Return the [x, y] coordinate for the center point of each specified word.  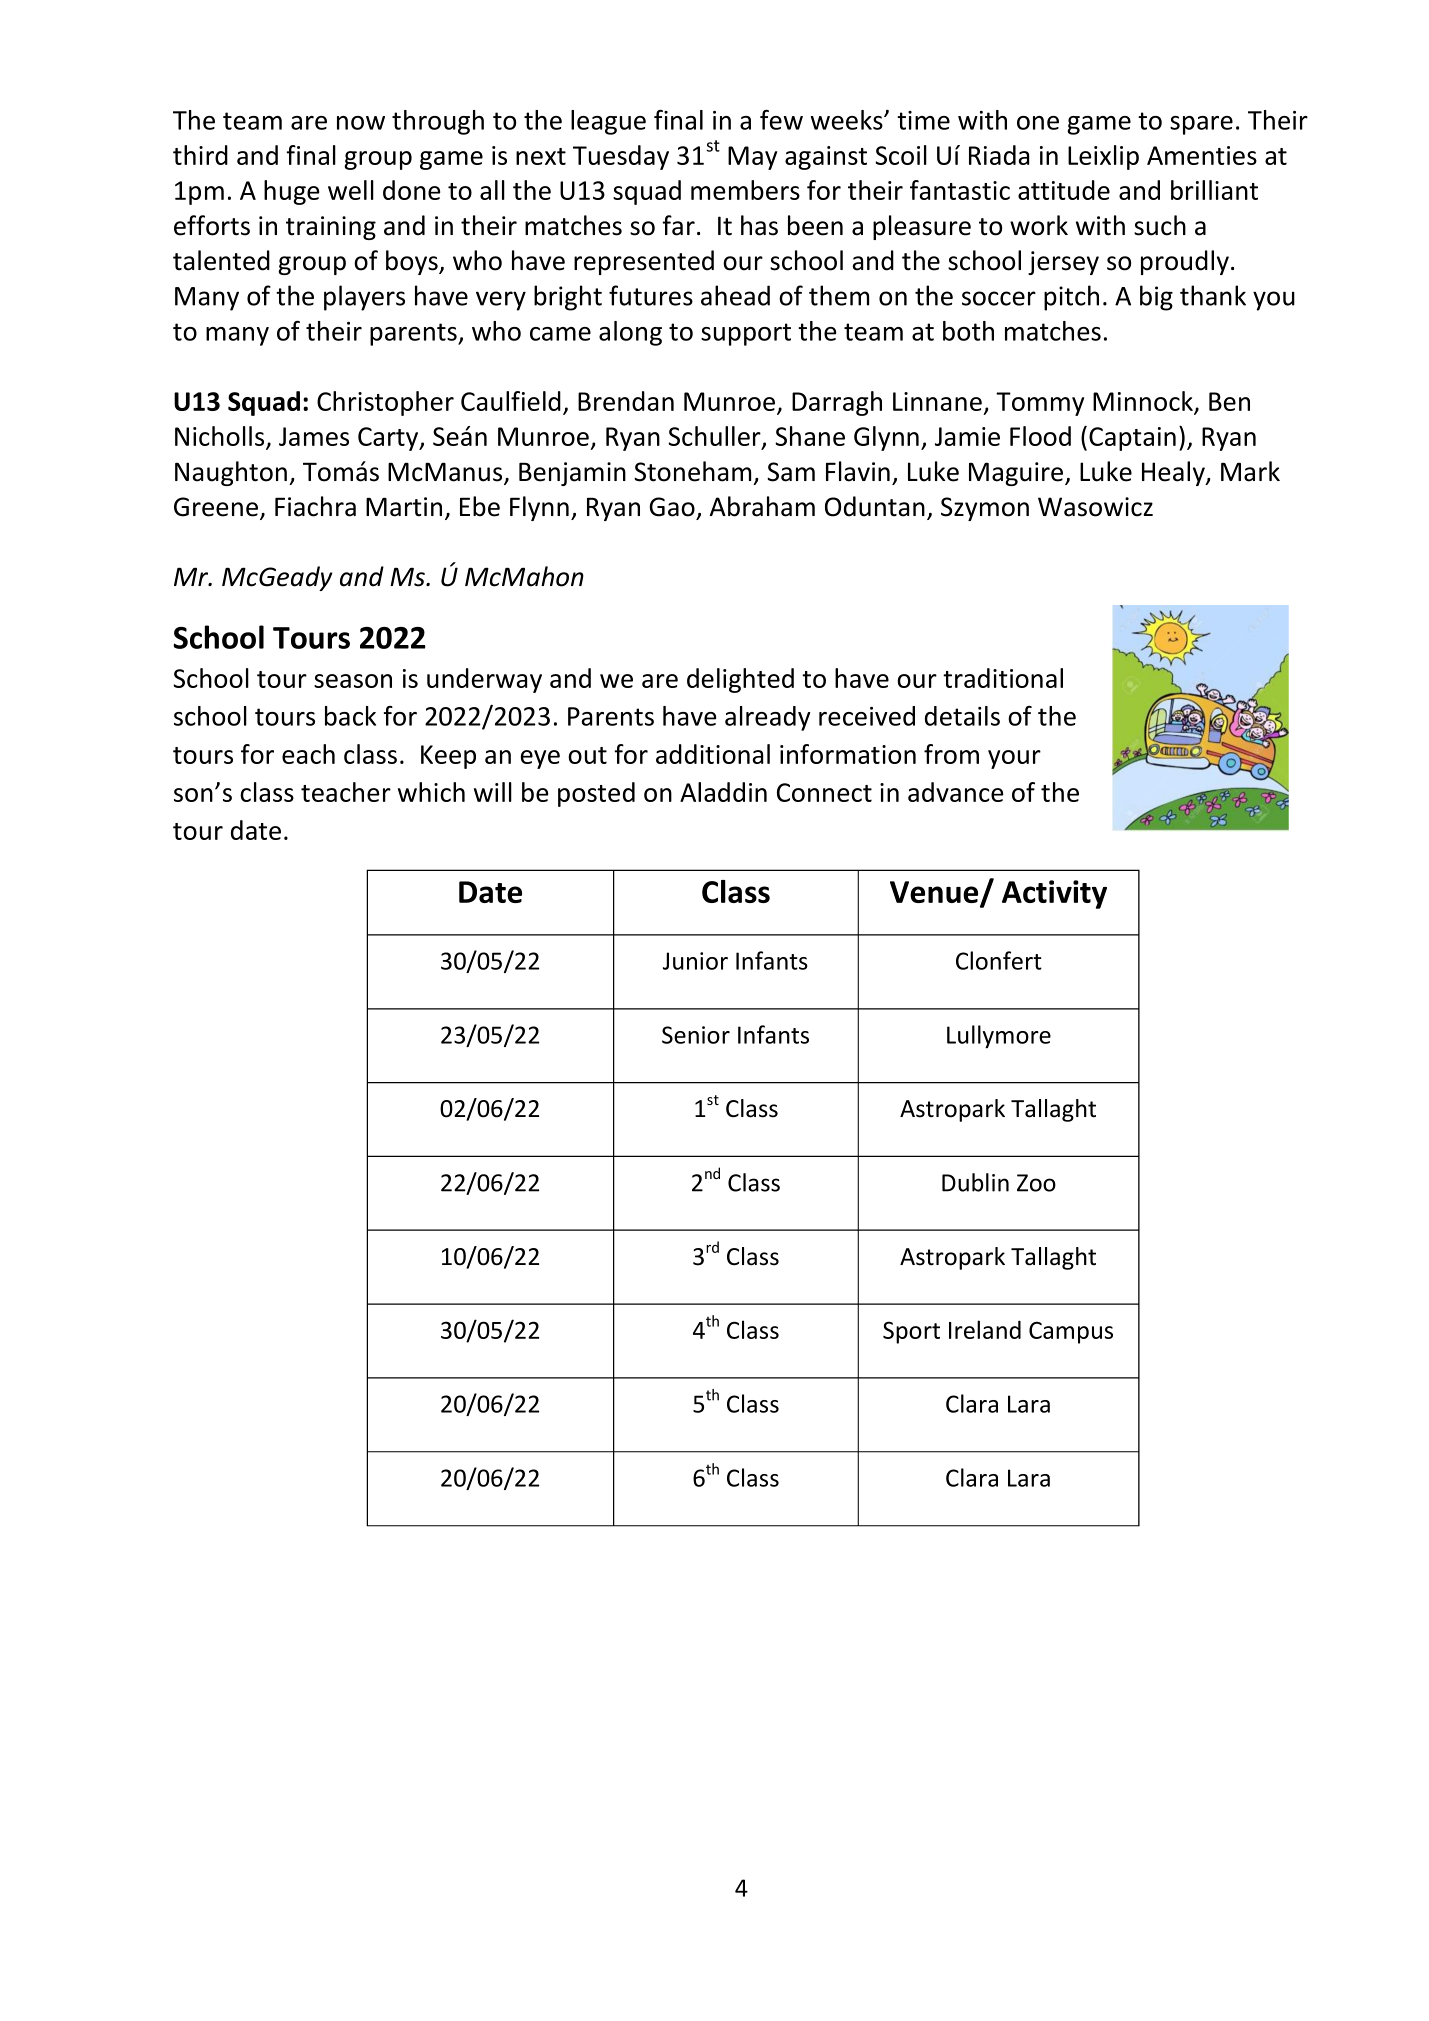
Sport [911, 1332]
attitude [1064, 190]
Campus [1071, 1333]
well [351, 190]
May [752, 158]
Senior [696, 1035]
